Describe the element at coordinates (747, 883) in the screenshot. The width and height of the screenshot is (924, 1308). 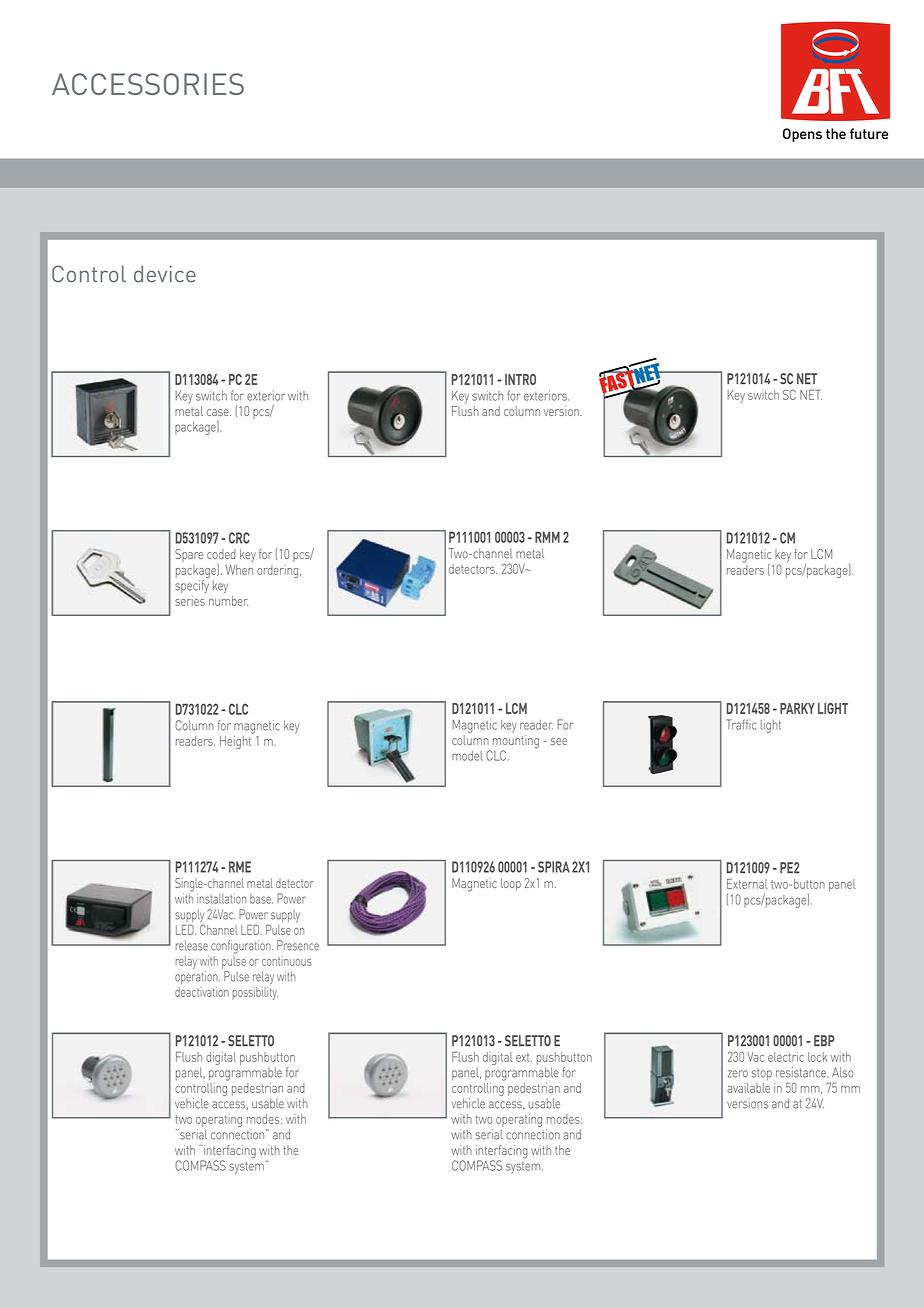
I see `External` at that location.
